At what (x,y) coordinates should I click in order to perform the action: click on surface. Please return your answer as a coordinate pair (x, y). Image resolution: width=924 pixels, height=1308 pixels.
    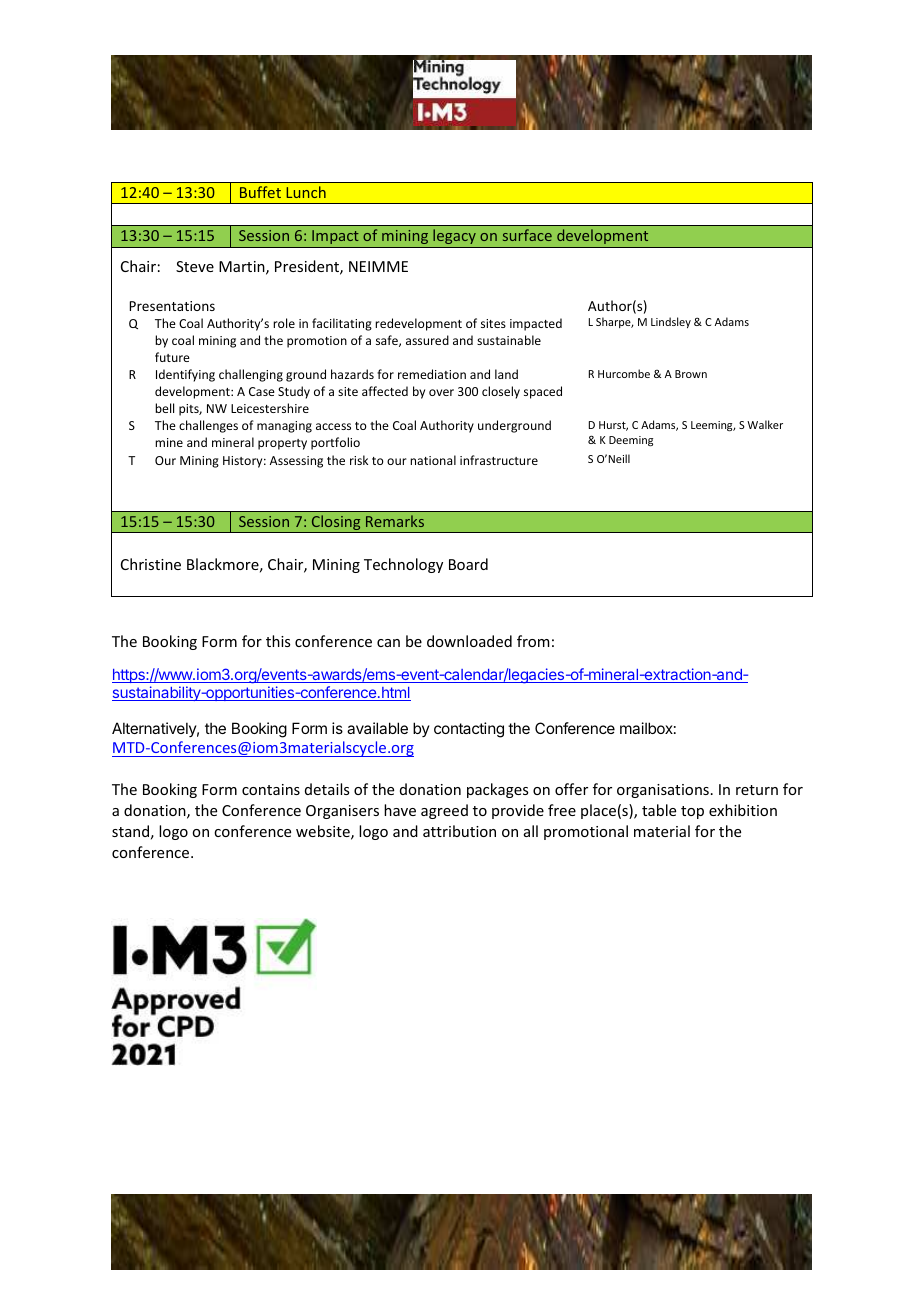
    Looking at the image, I should click on (527, 235).
